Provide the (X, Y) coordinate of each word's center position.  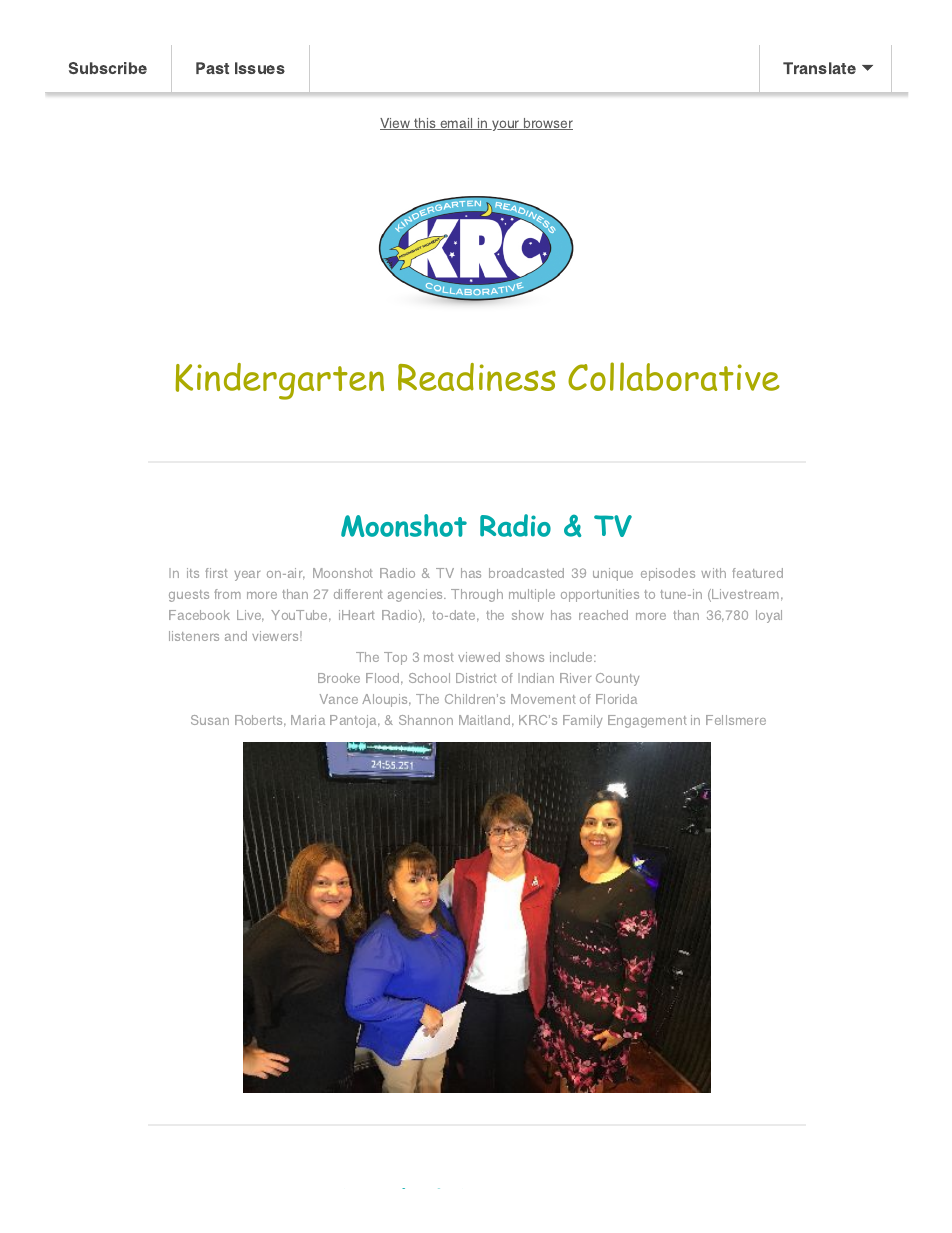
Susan (210, 720)
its (193, 573)
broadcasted (526, 573)
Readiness (477, 377)
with (713, 573)
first (216, 573)
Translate (819, 68)
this (425, 124)
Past (212, 68)
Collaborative (674, 376)
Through (477, 595)
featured (757, 573)
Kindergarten (279, 381)
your (506, 125)
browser (547, 124)
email (456, 124)
